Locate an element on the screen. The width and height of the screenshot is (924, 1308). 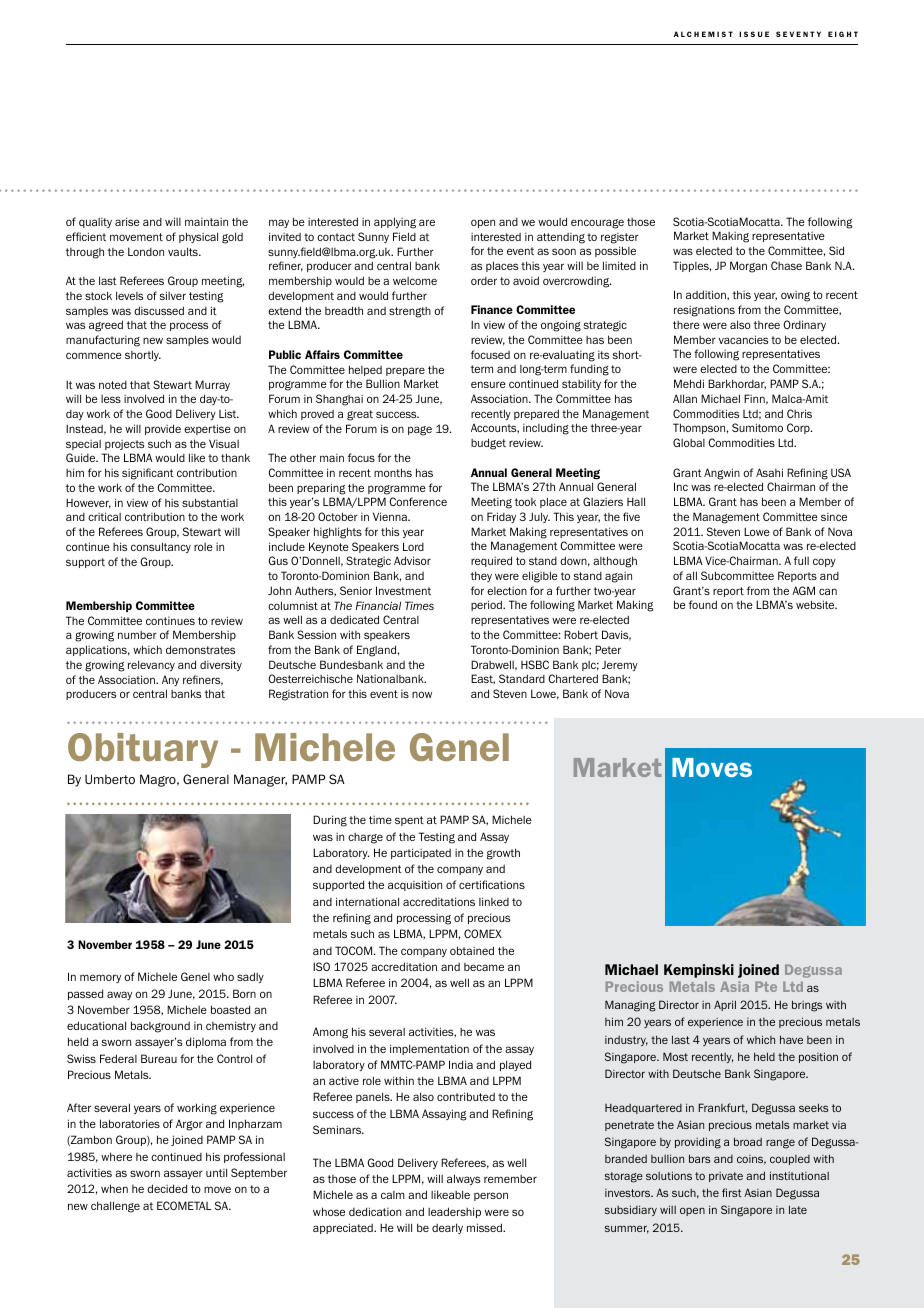
number is located at coordinates (137, 635).
